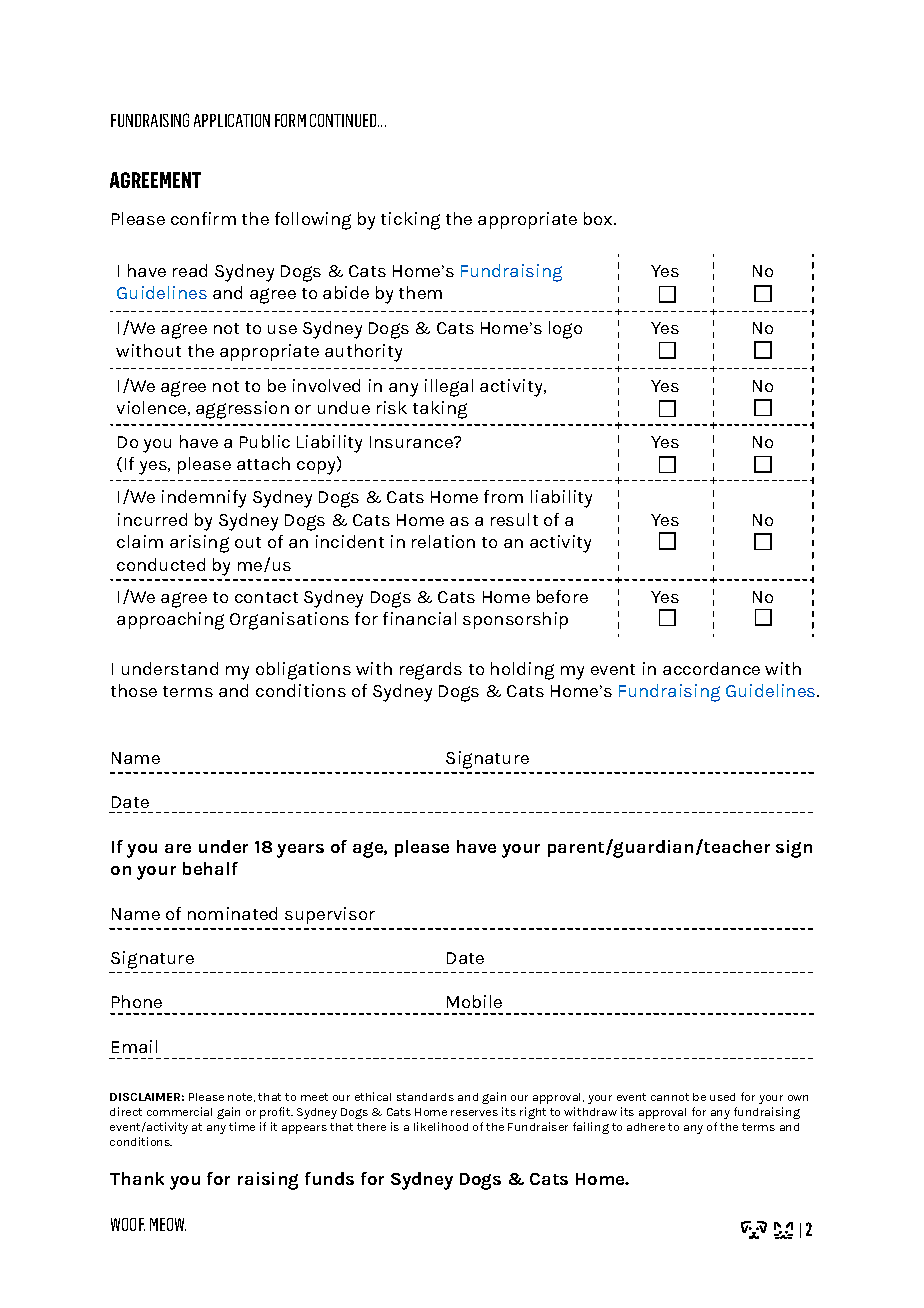 This page has height=1308, width=924. What do you see at coordinates (646, 1127) in the page?
I see `adhere` at bounding box center [646, 1127].
